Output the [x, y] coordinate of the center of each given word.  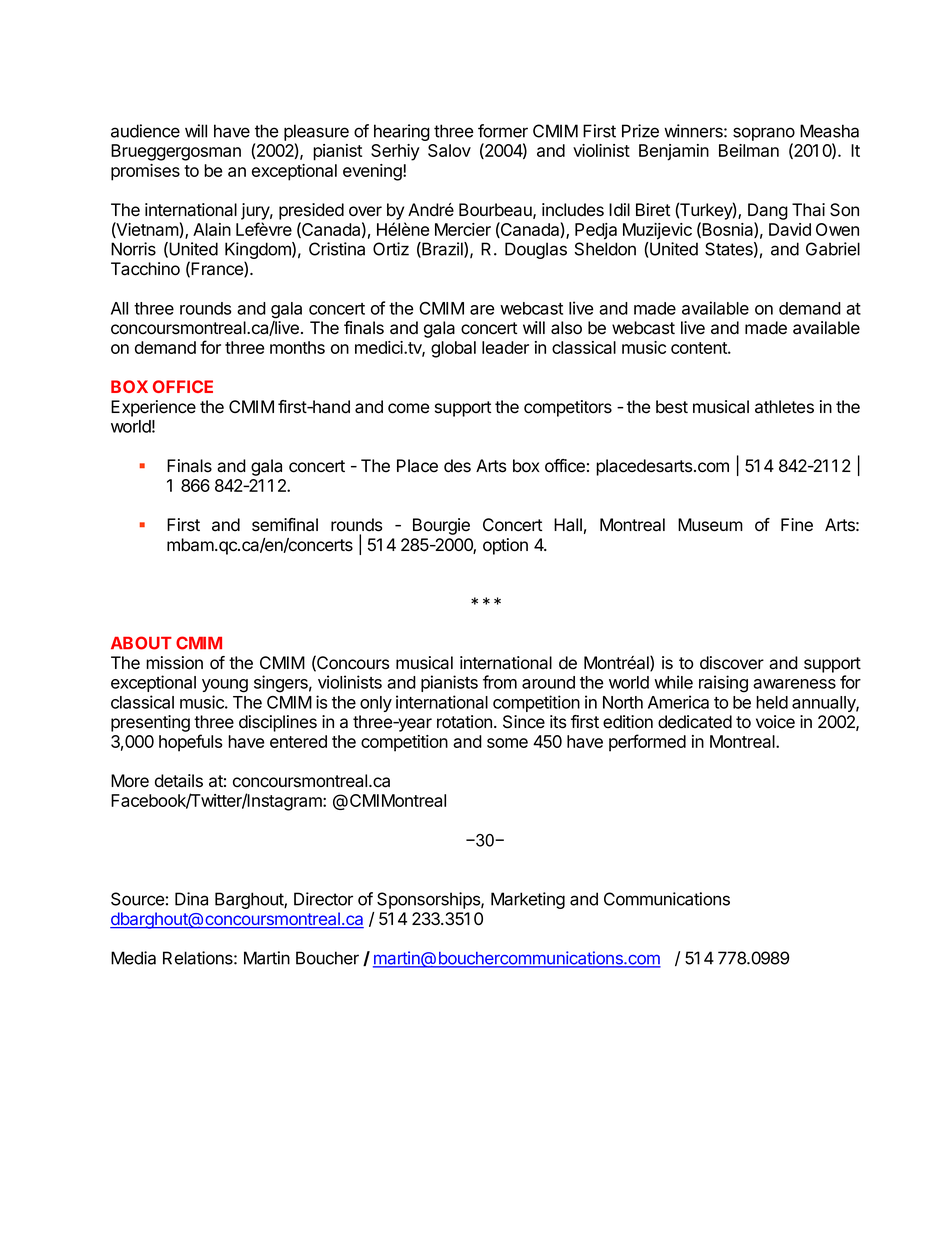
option [505, 546]
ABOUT [141, 643]
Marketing [528, 900]
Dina [191, 899]
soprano [764, 134]
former [503, 131]
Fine [797, 525]
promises [145, 172]
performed [647, 743]
